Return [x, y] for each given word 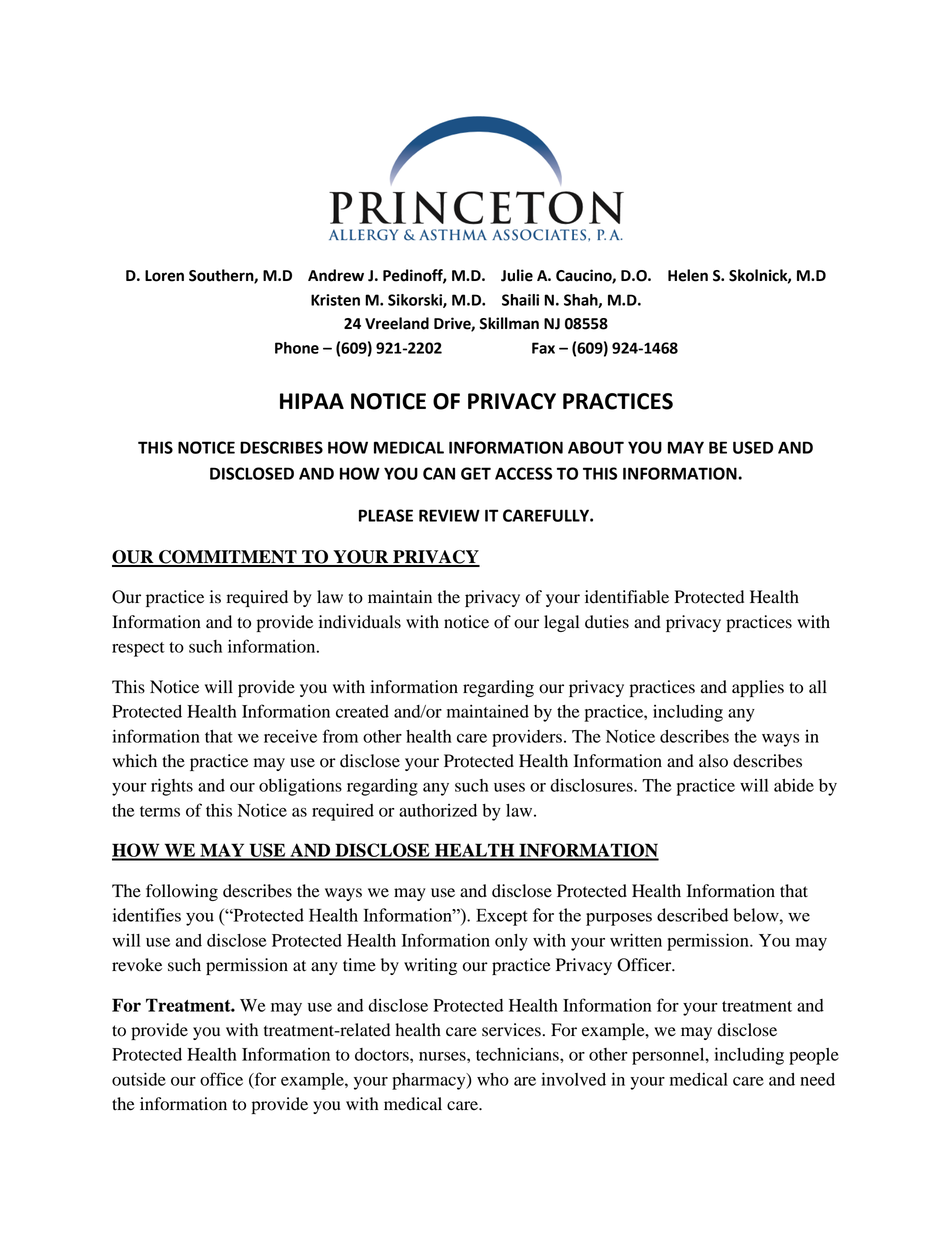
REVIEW [449, 515]
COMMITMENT [228, 558]
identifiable [627, 597]
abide [794, 785]
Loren [164, 276]
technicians [518, 1054]
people [814, 1056]
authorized [438, 810]
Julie [517, 275]
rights [172, 787]
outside [139, 1079]
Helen [688, 275]
